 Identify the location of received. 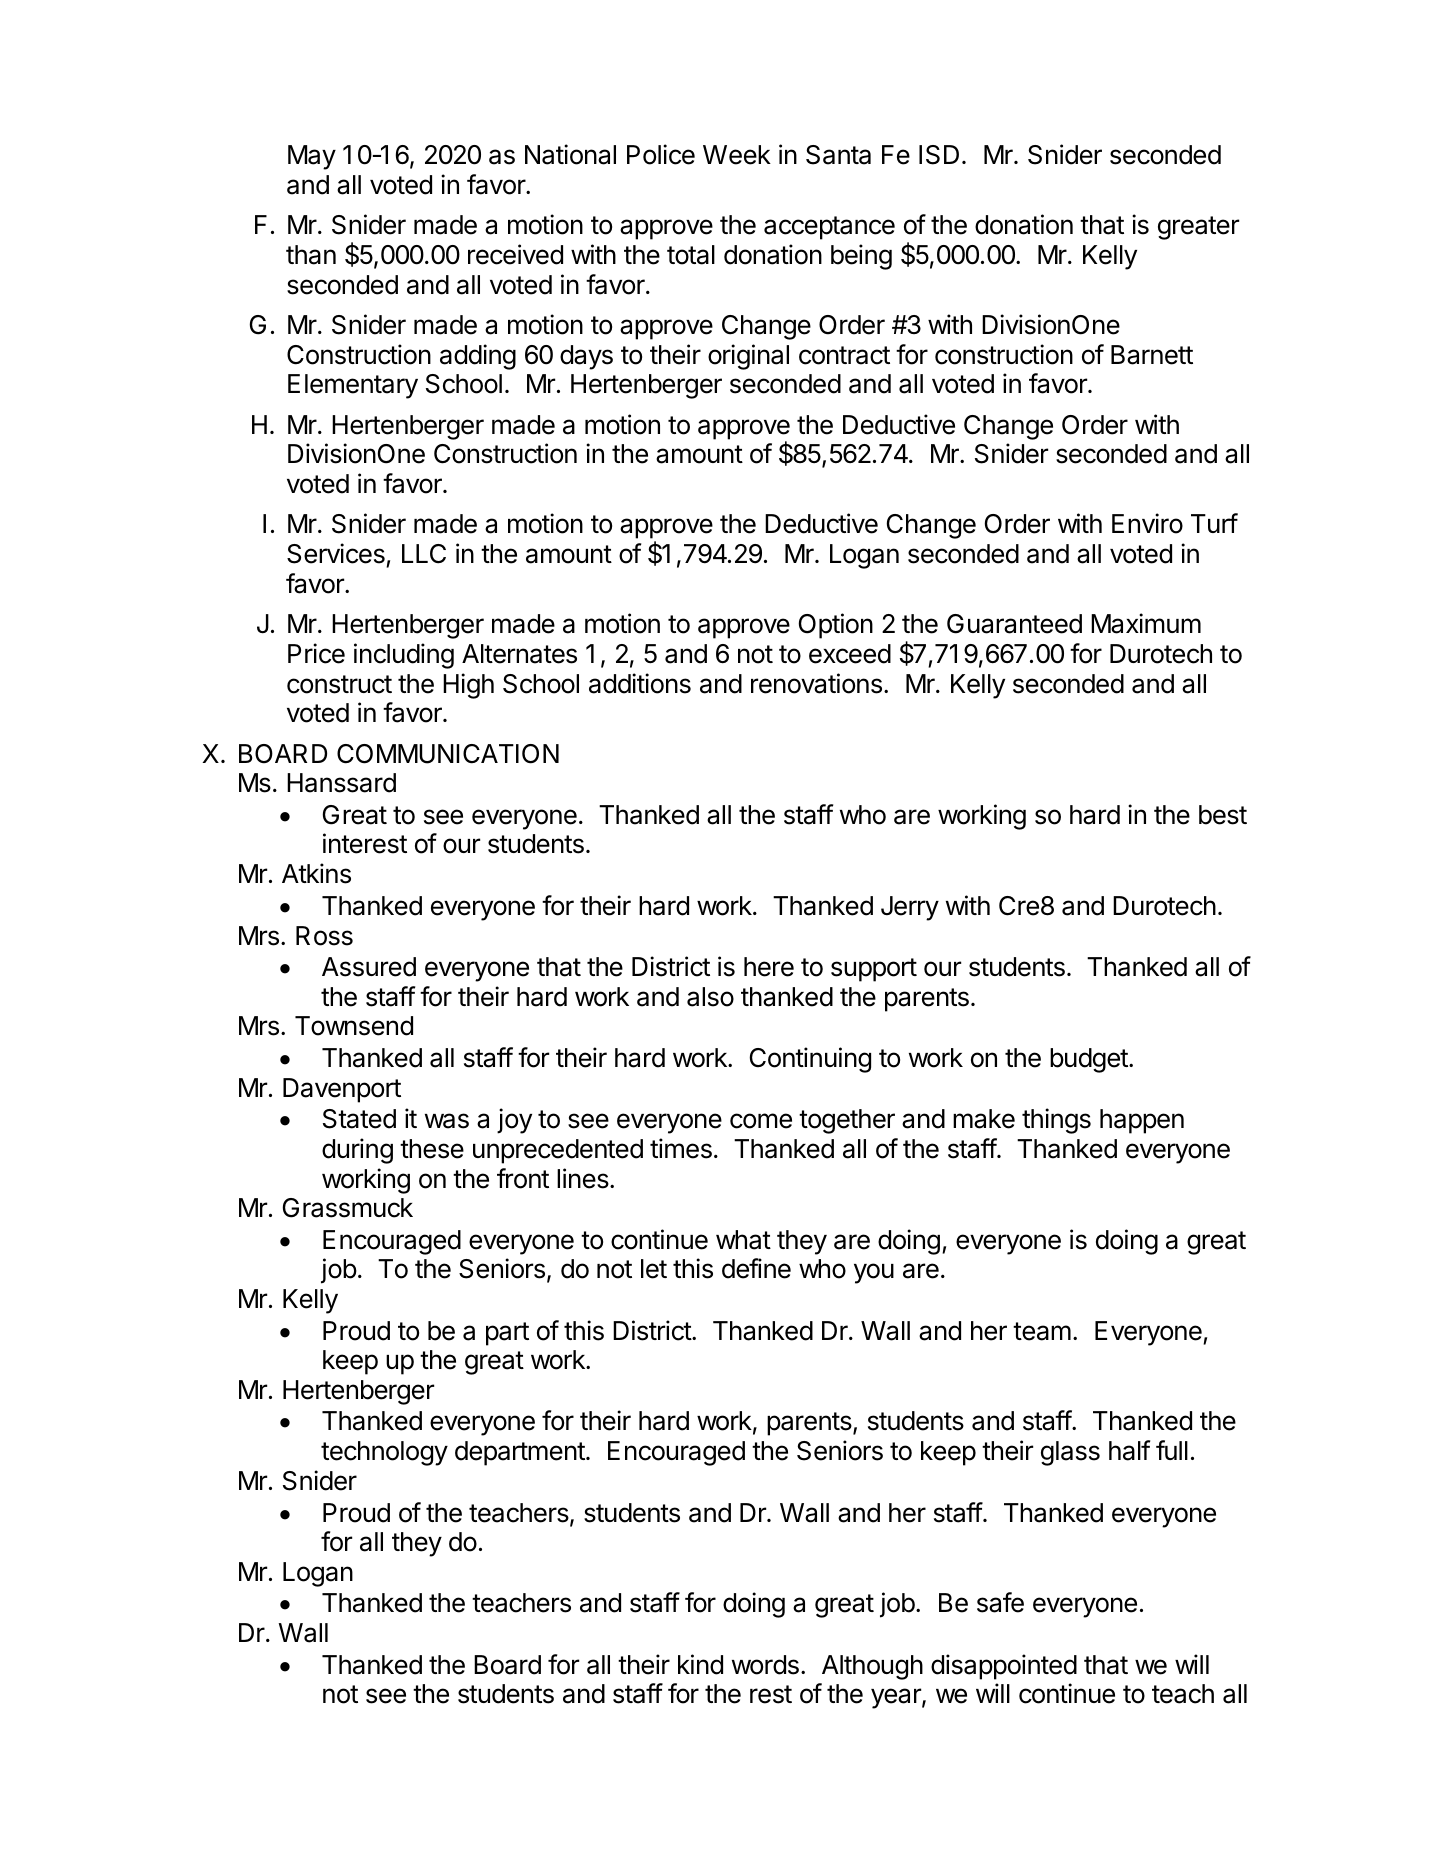
(515, 254).
